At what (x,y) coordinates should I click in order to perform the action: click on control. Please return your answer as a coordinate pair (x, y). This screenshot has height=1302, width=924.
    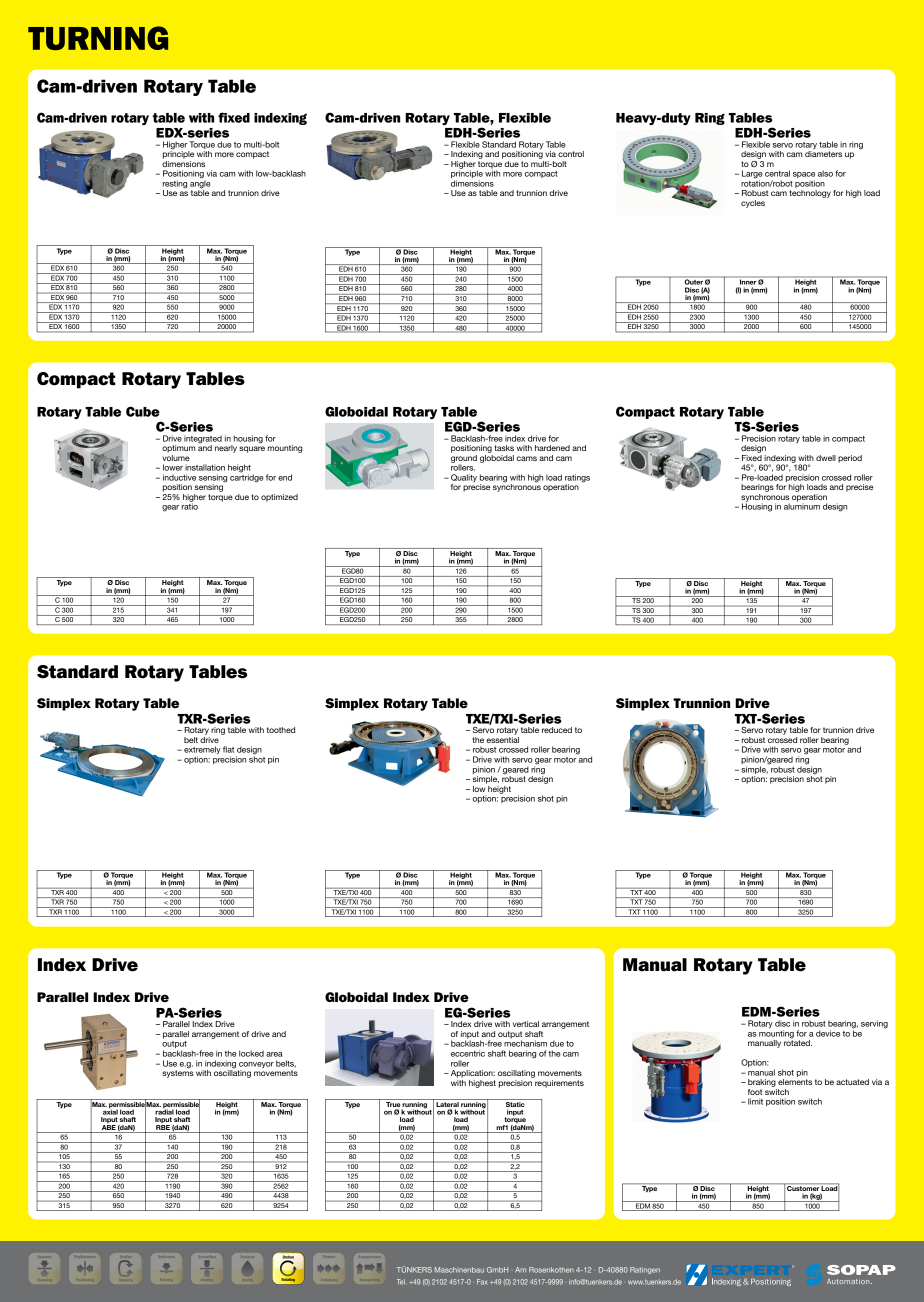
    Looking at the image, I should click on (571, 154).
